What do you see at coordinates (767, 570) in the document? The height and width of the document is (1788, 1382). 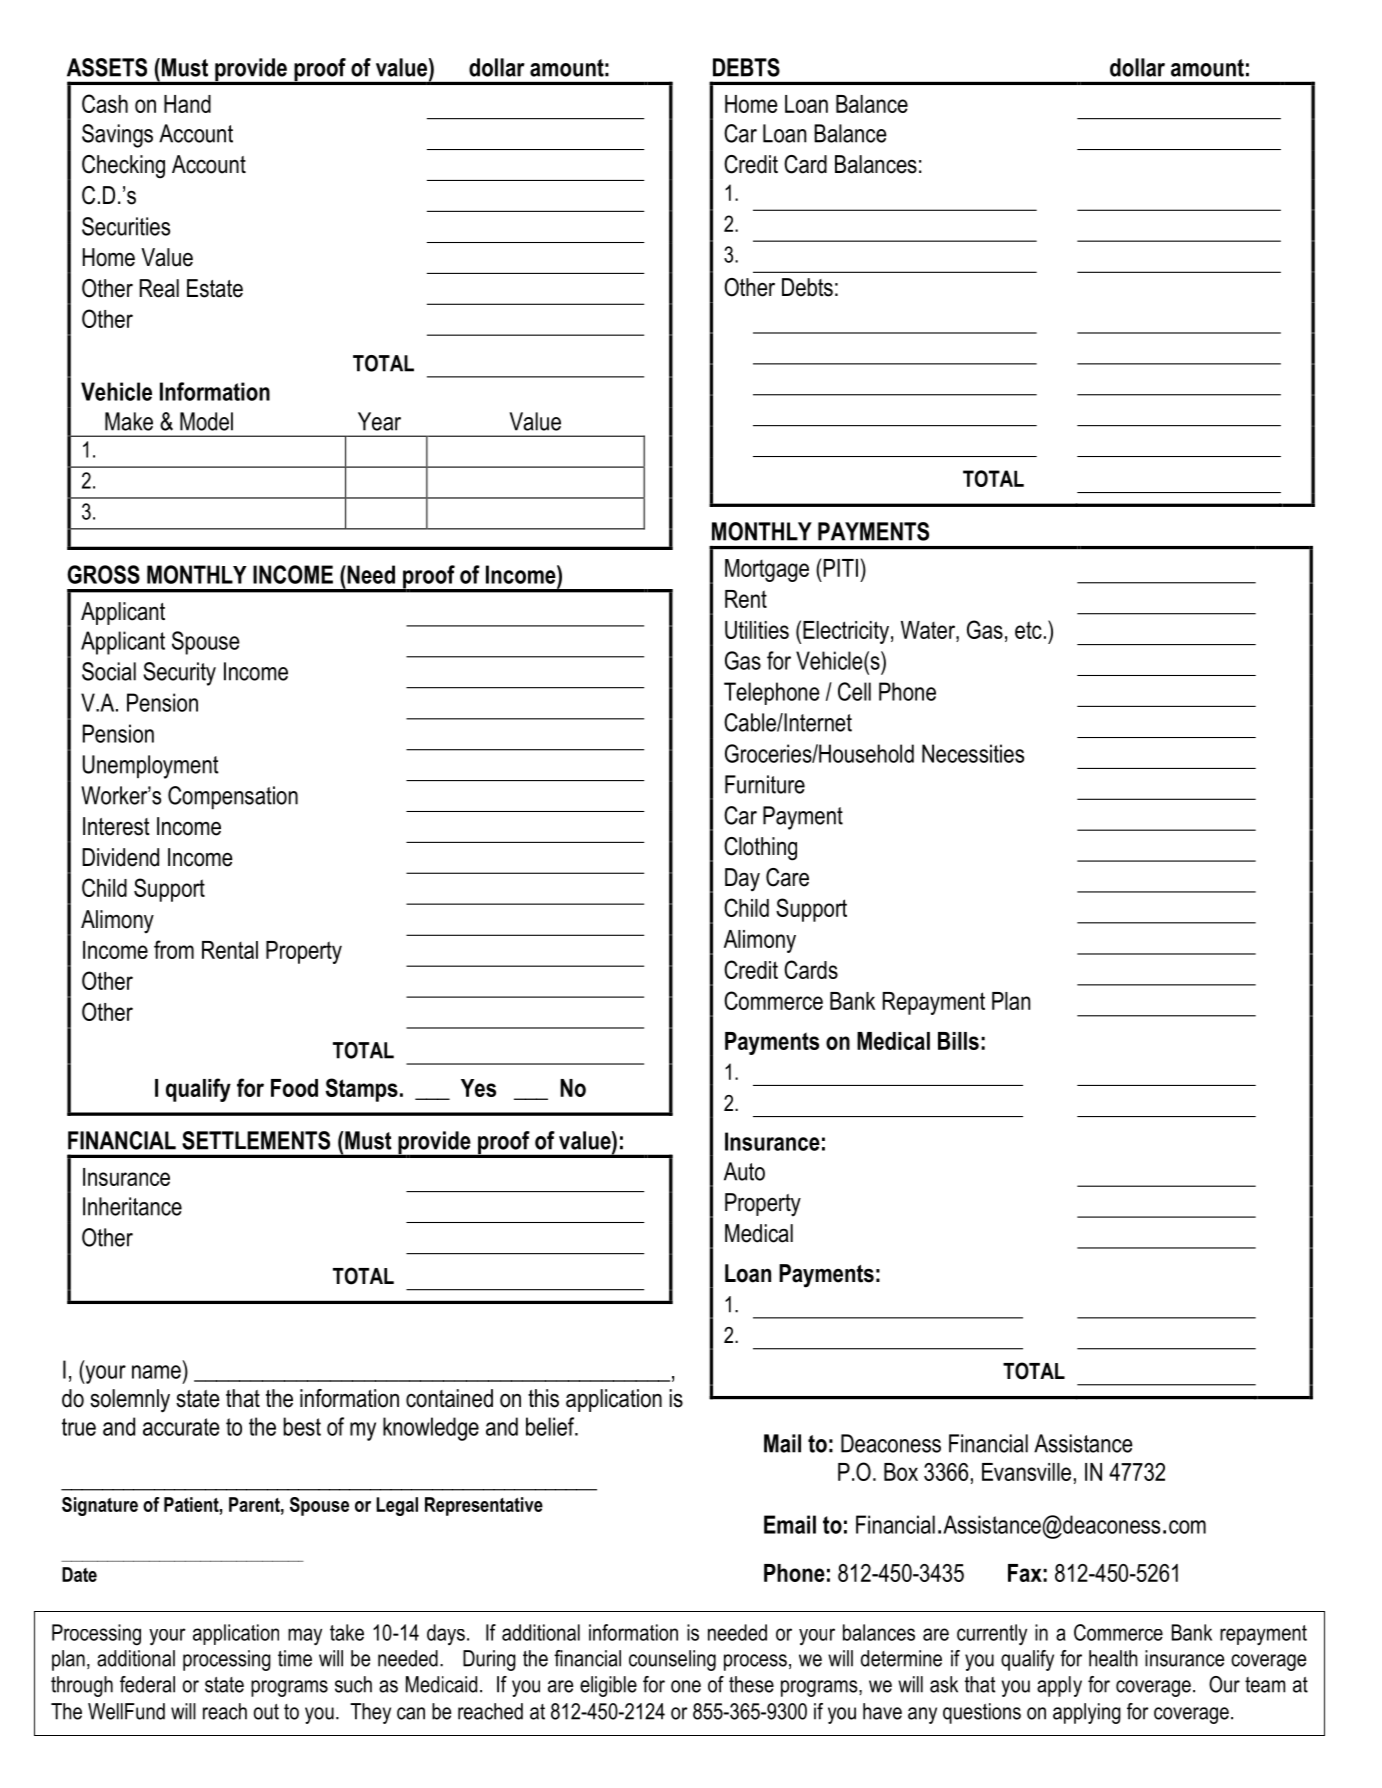 I see `Mortgage` at bounding box center [767, 570].
